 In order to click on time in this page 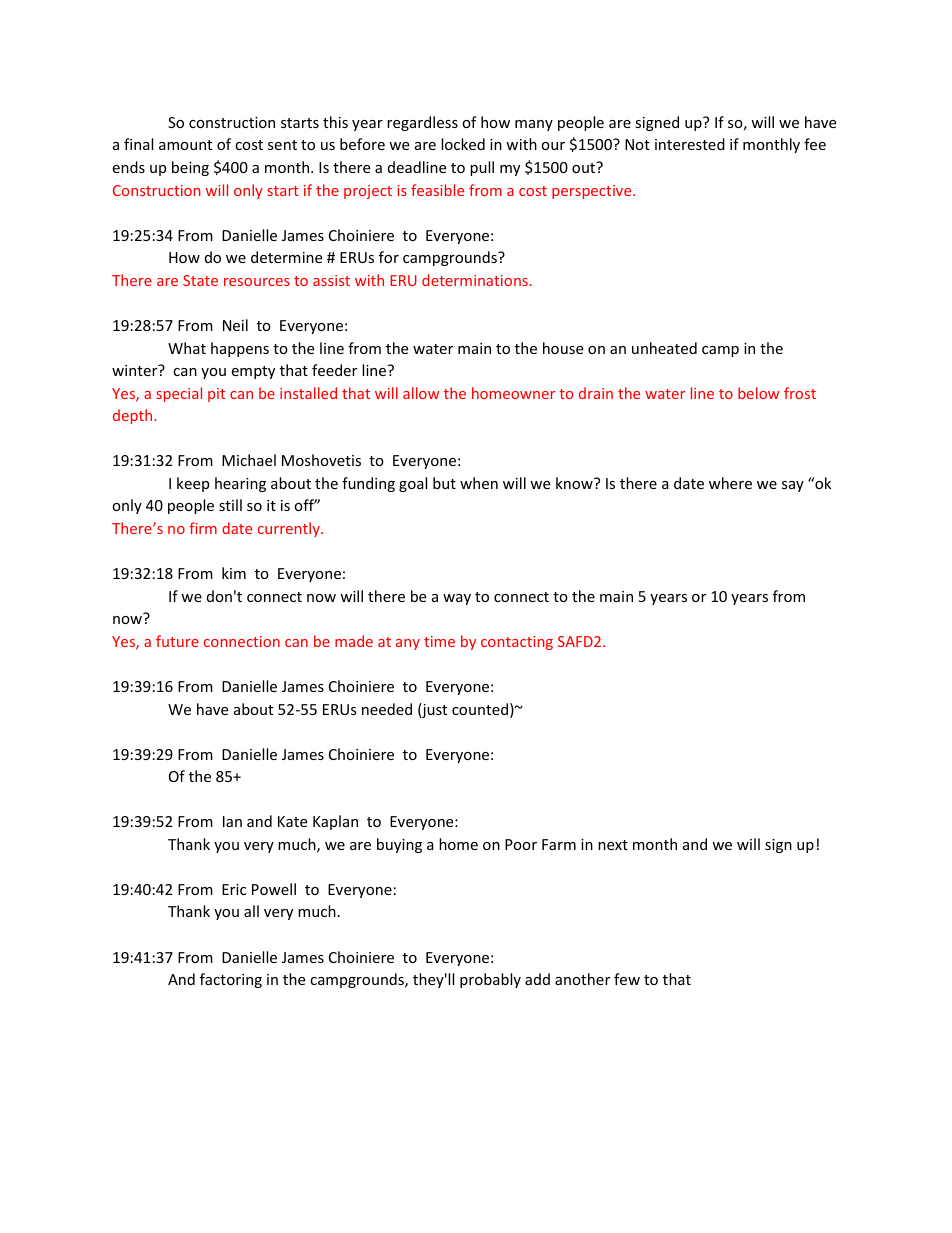, I will do `click(439, 641)`.
